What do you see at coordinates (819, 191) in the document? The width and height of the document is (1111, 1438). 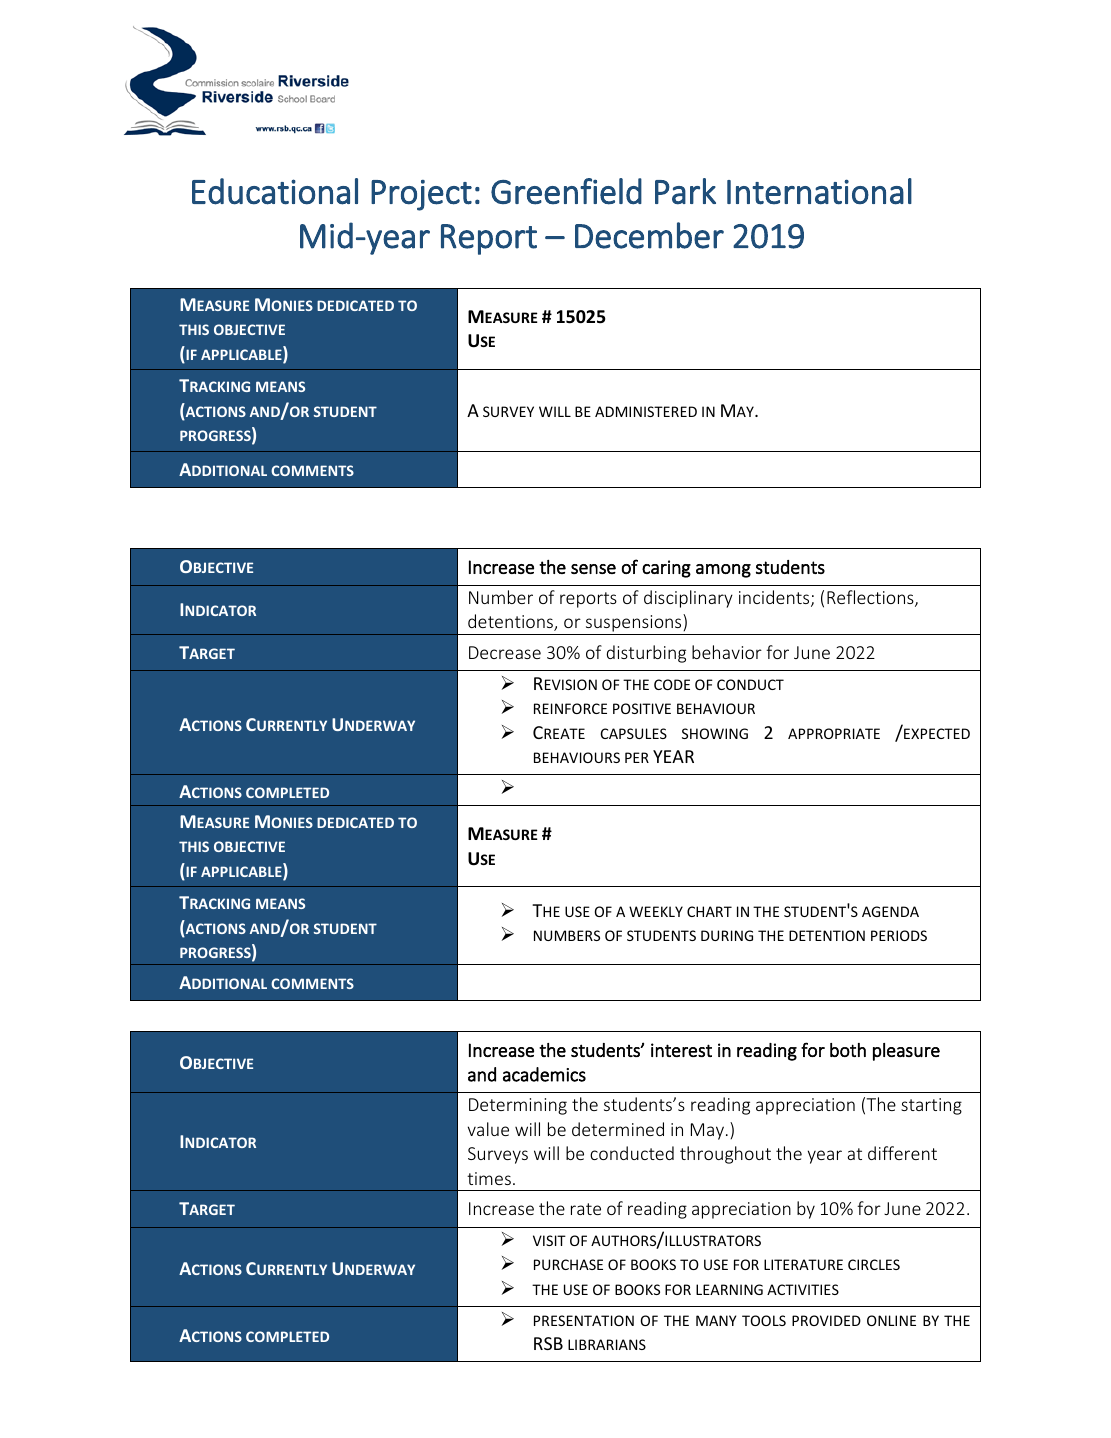 I see `International` at bounding box center [819, 191].
